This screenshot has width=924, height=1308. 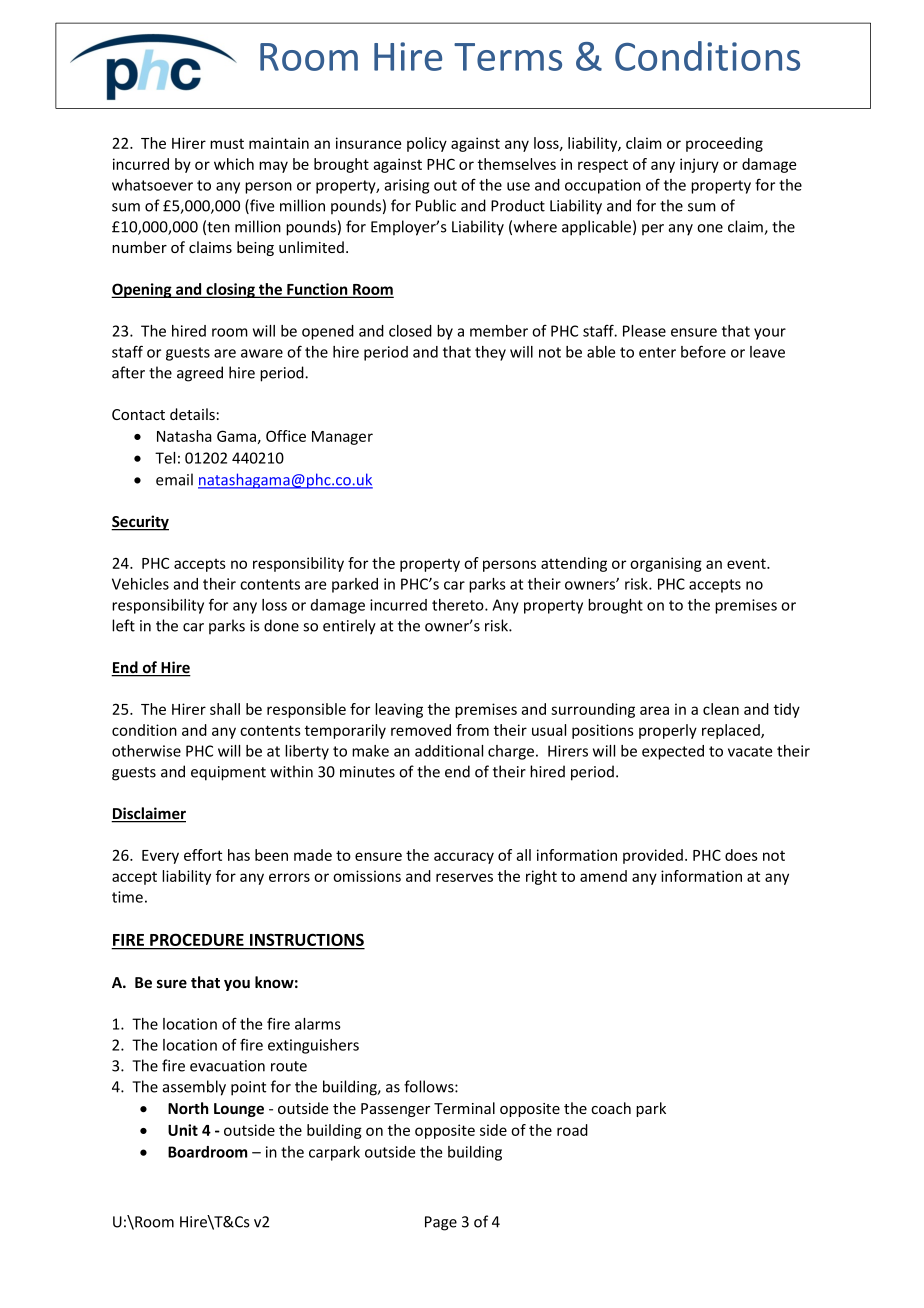 I want to click on done, so click(x=281, y=625).
